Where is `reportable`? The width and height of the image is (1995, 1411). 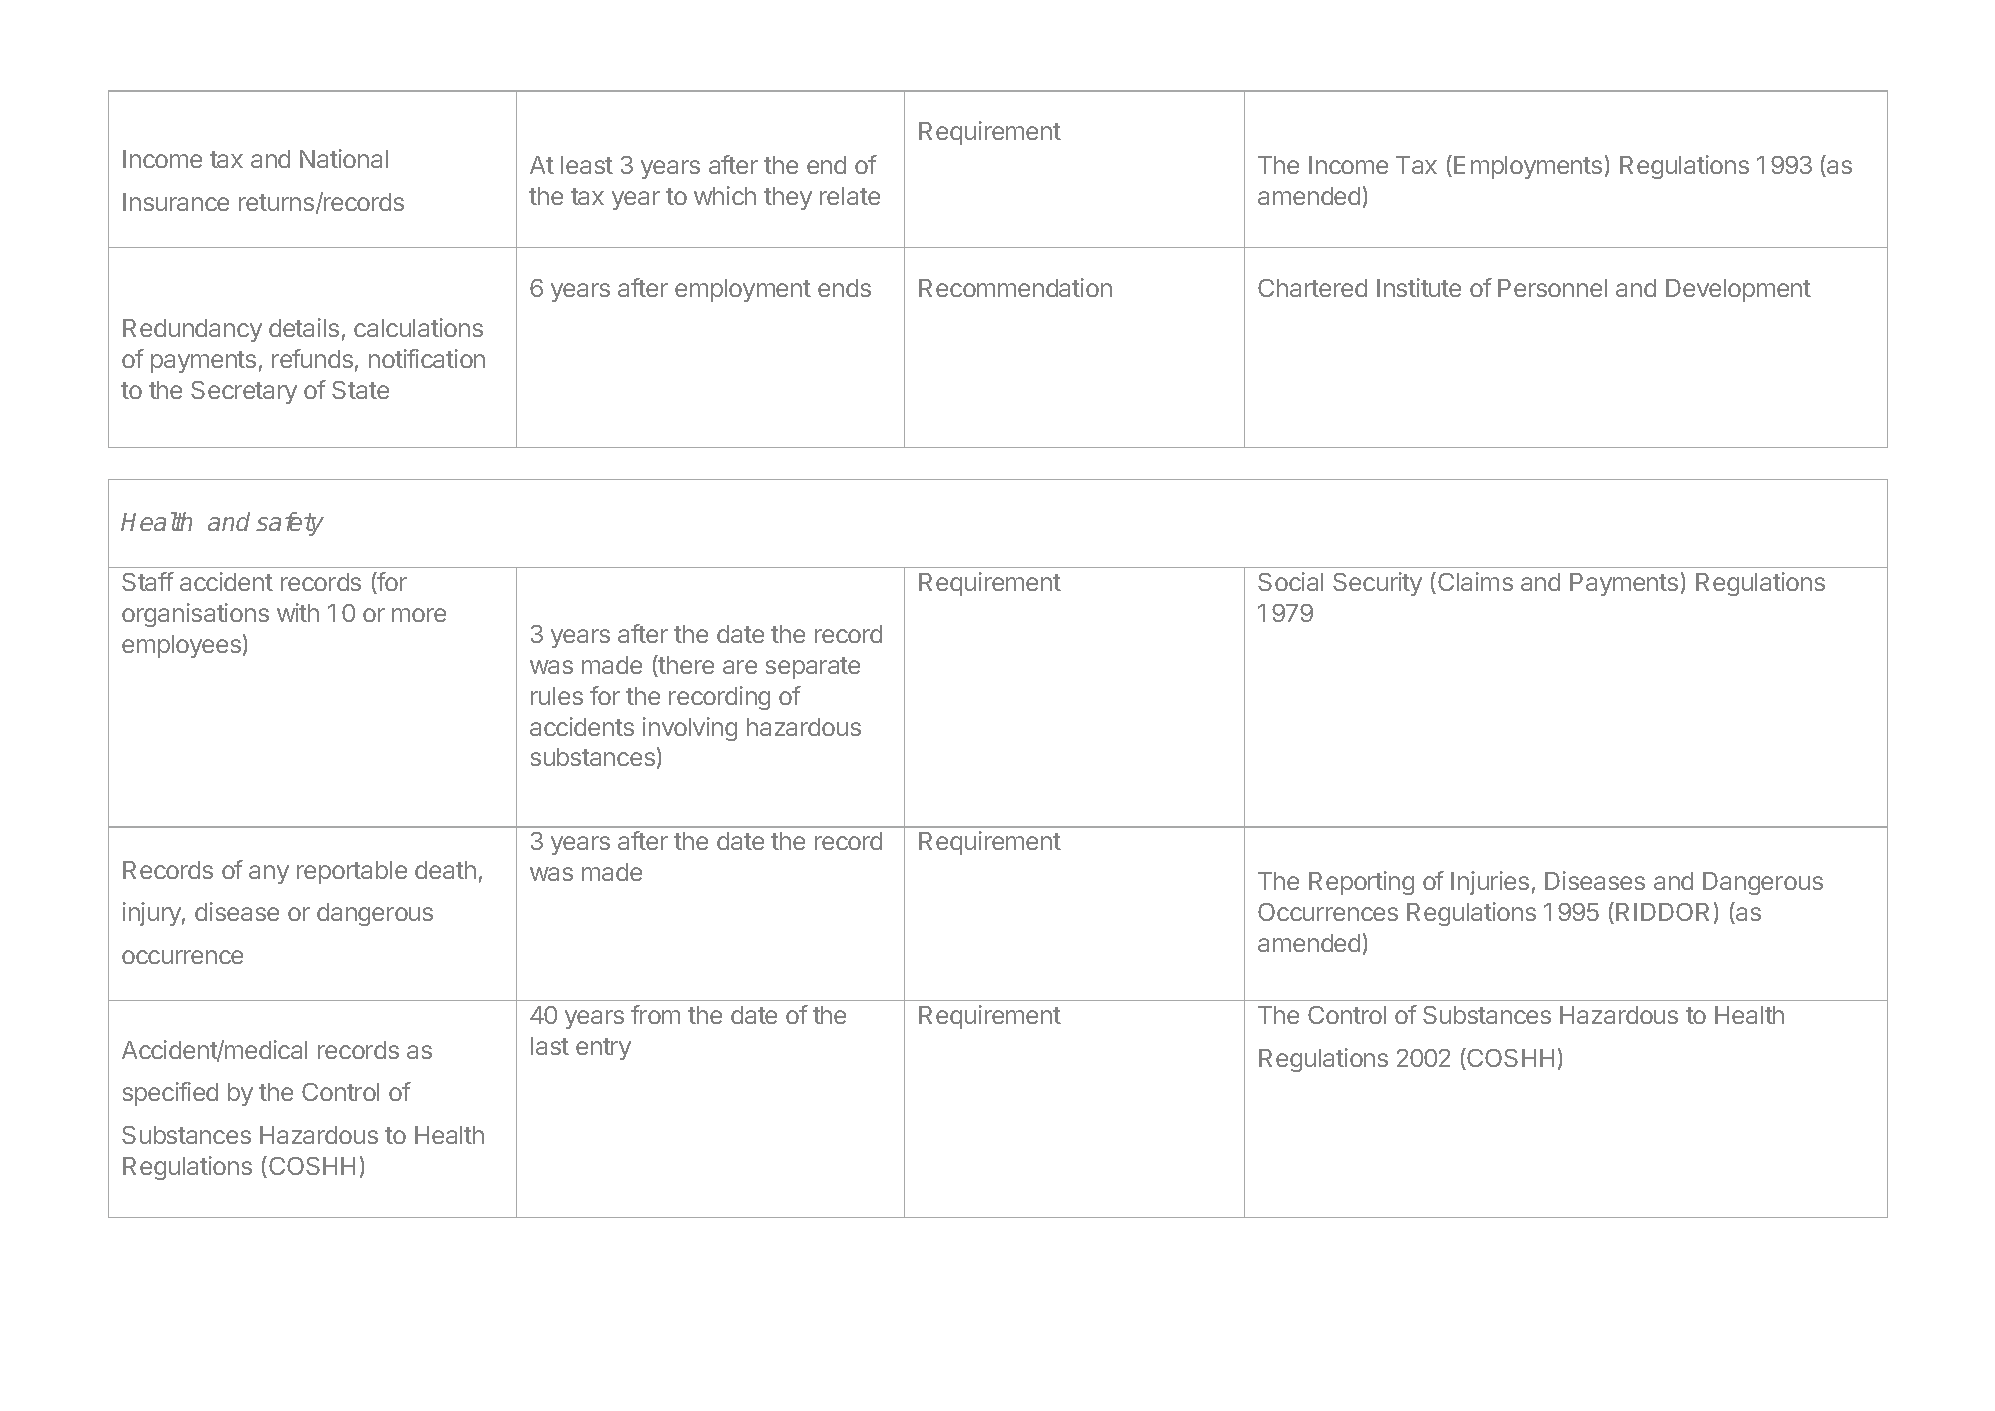 reportable is located at coordinates (352, 872).
